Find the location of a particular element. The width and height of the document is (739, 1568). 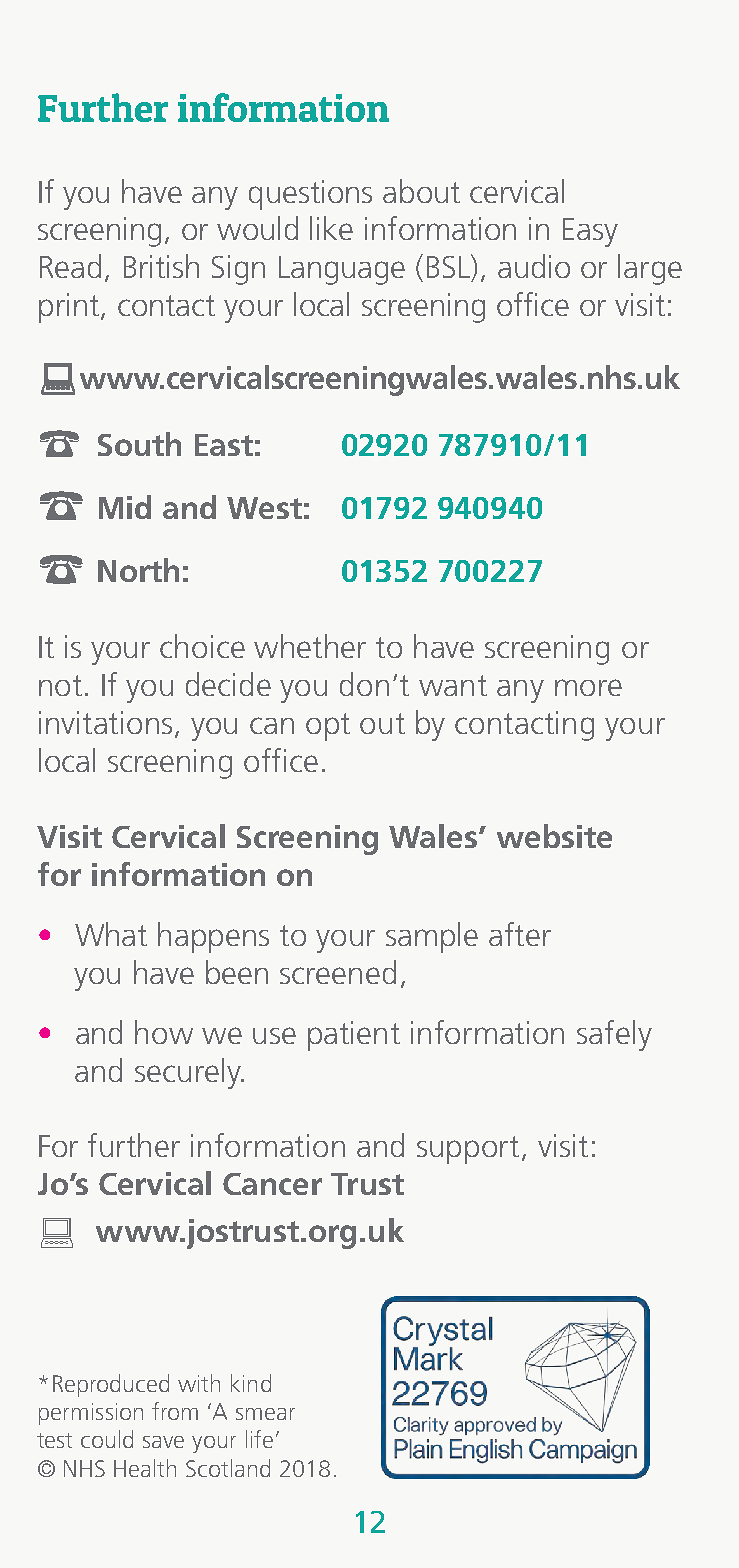

Easy is located at coordinates (590, 232).
